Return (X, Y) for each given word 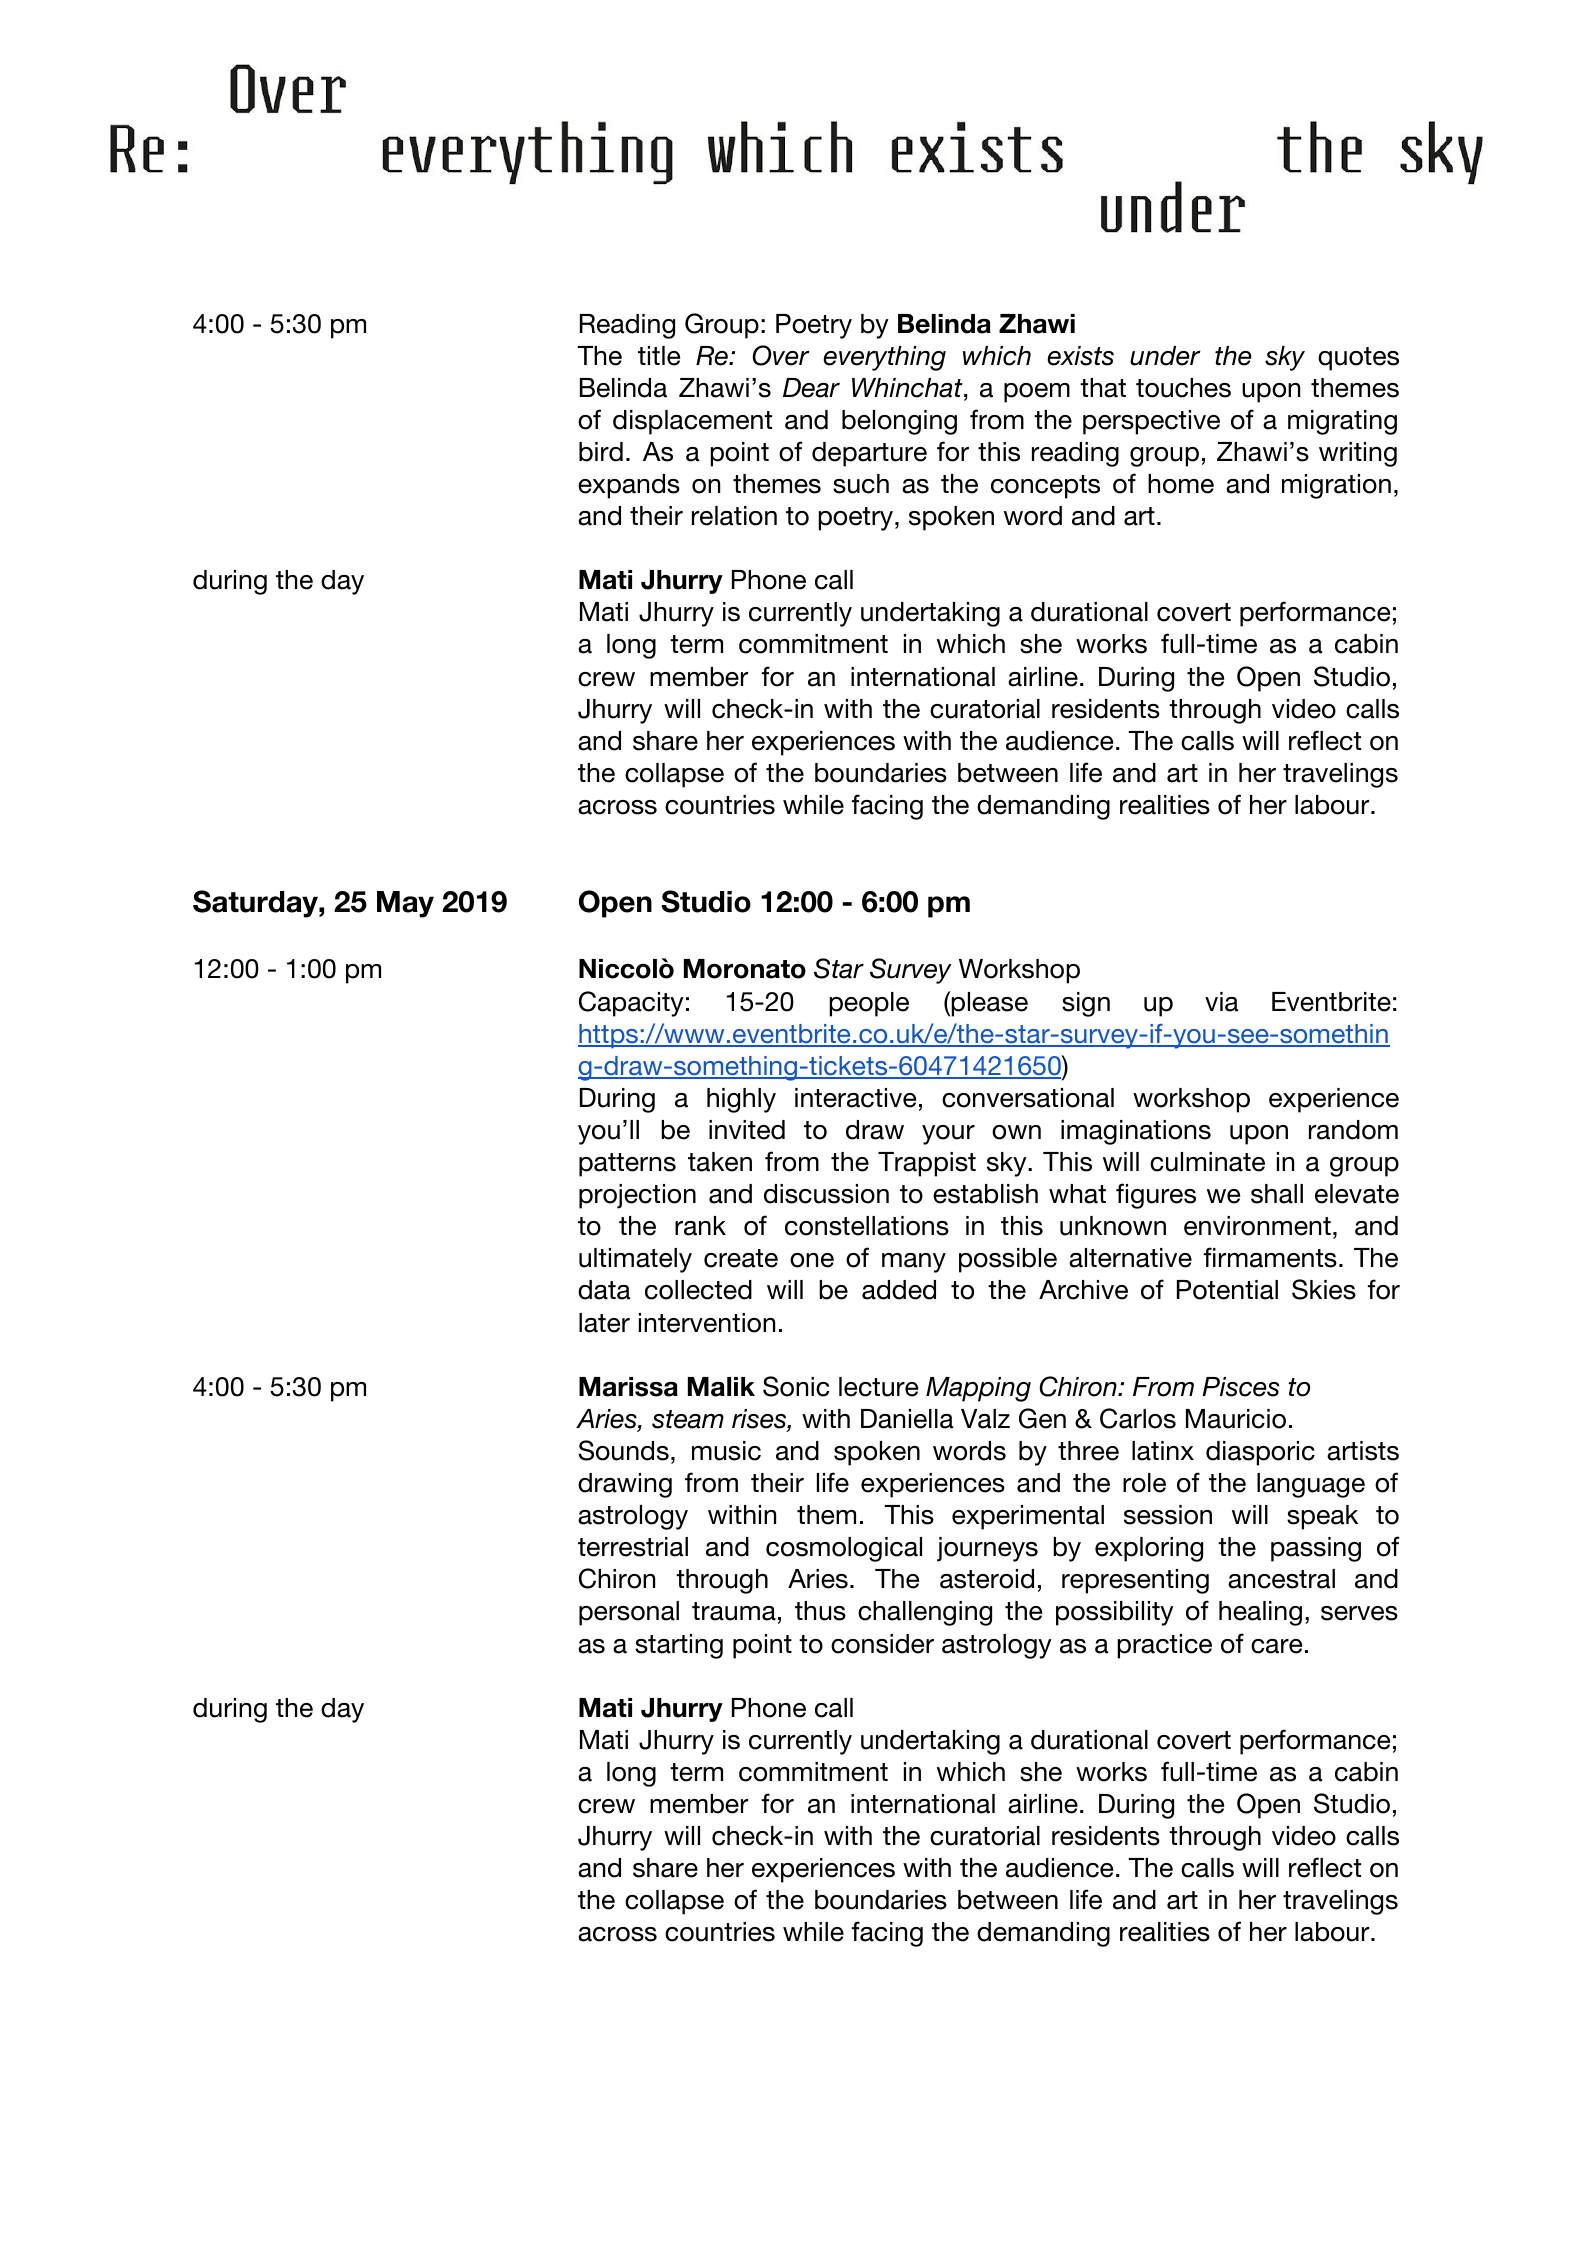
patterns (627, 1165)
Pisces (1240, 1387)
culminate (1207, 1162)
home (1181, 484)
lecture (878, 1387)
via (1222, 1002)
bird (601, 452)
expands (629, 486)
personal (629, 1613)
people (869, 1004)
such (861, 484)
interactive (855, 1098)
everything (884, 358)
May (405, 904)
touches (1183, 388)
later (604, 1323)
